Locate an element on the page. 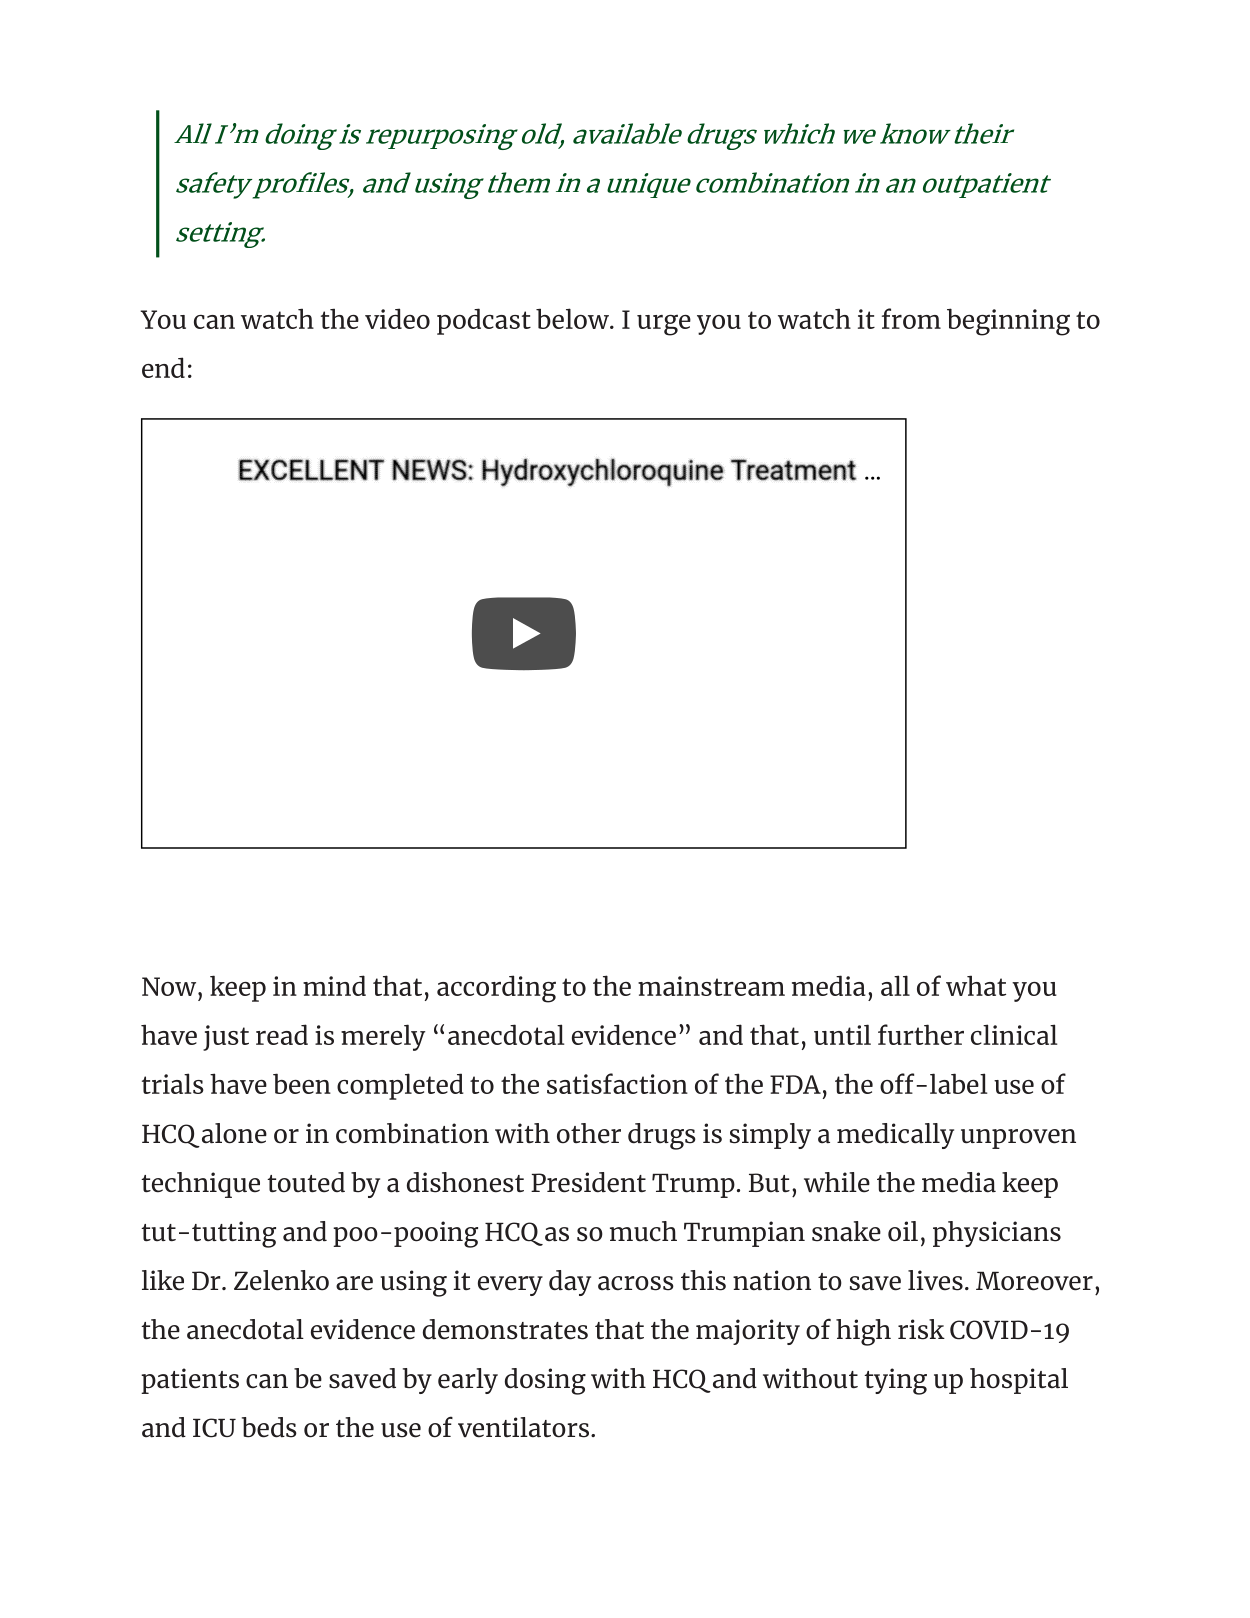 The height and width of the image is (1618, 1250). end is located at coordinates (163, 367).
